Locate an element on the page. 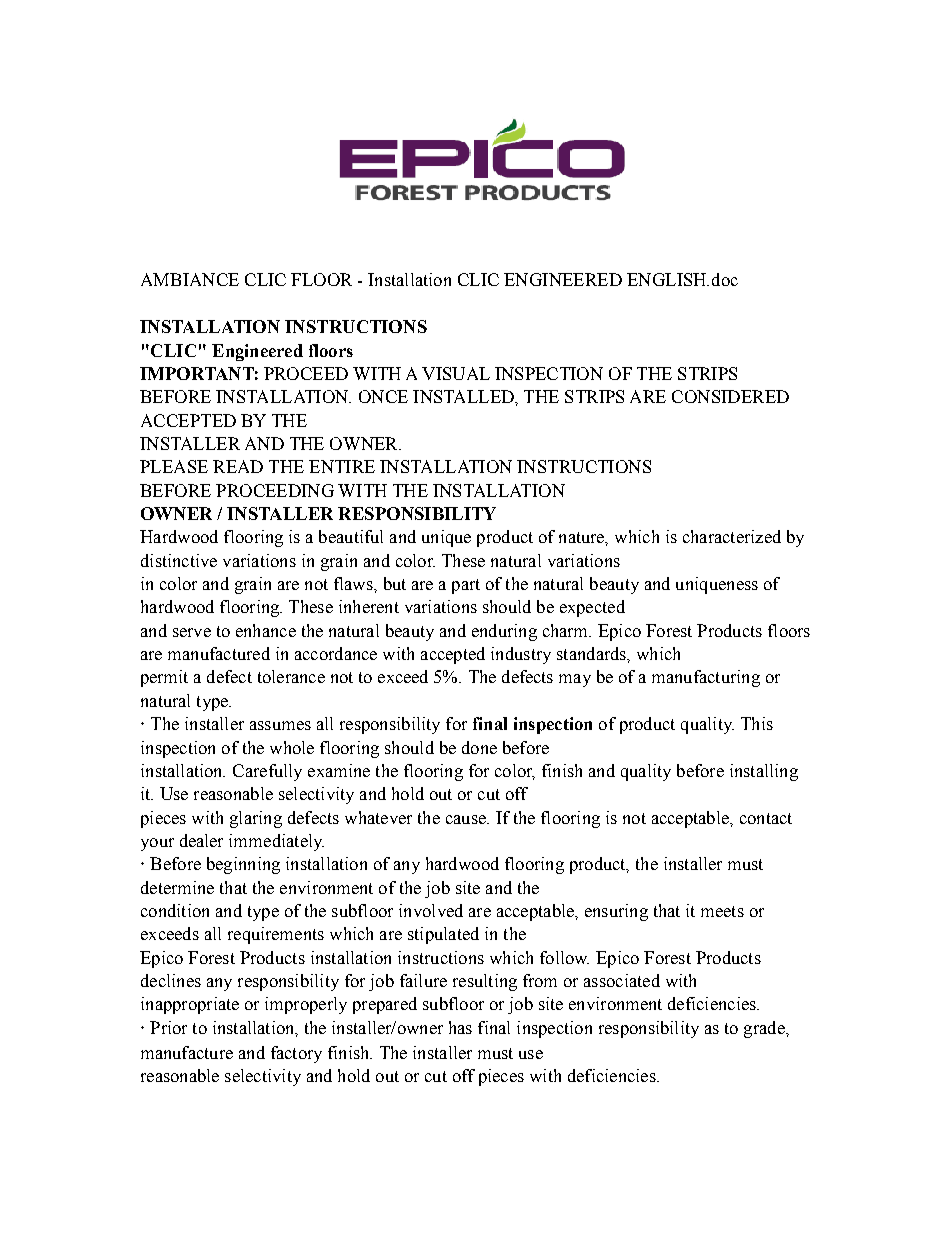 This image has height=1233, width=952. grade is located at coordinates (765, 1029).
